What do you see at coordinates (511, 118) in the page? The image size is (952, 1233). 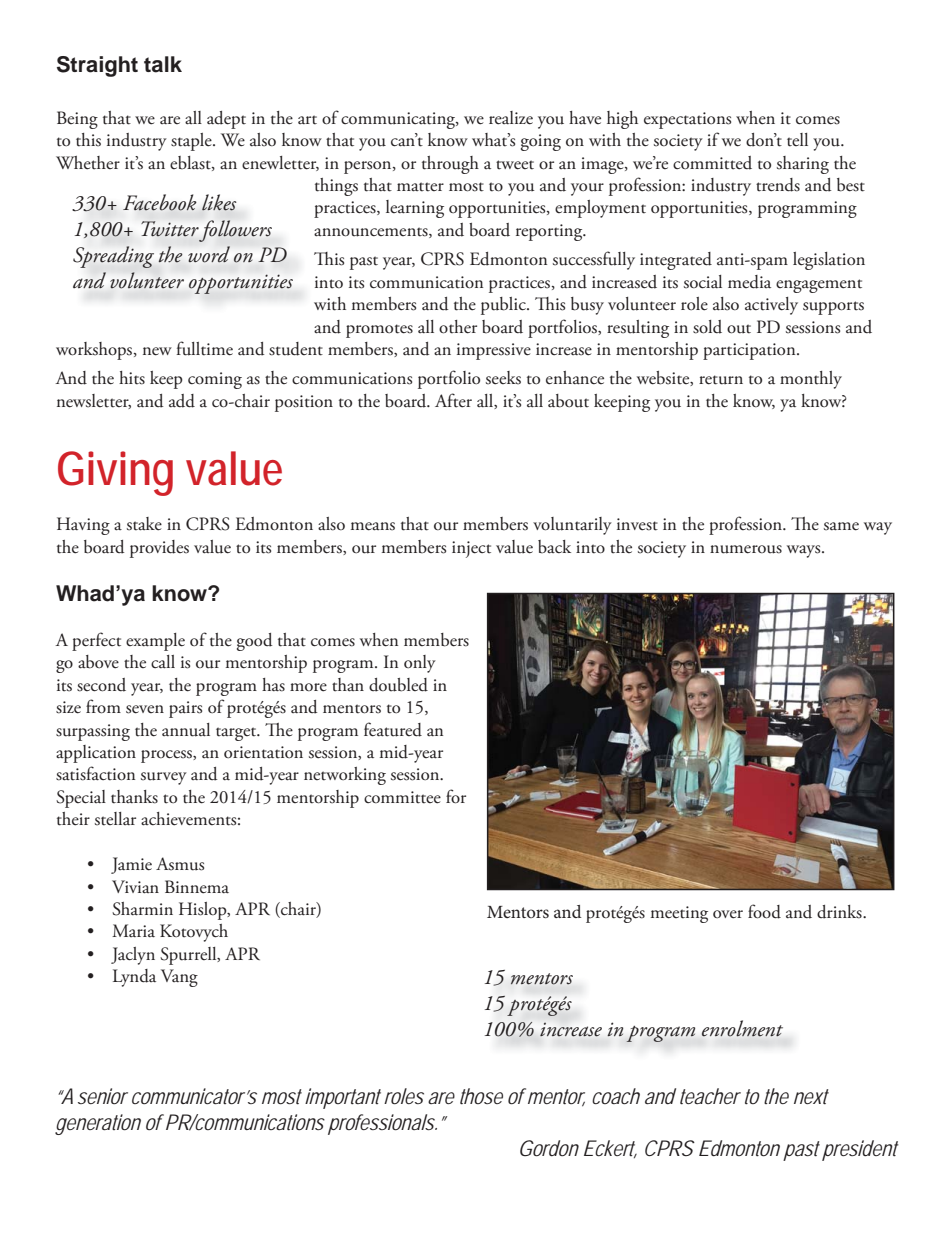 I see `realize` at bounding box center [511, 118].
